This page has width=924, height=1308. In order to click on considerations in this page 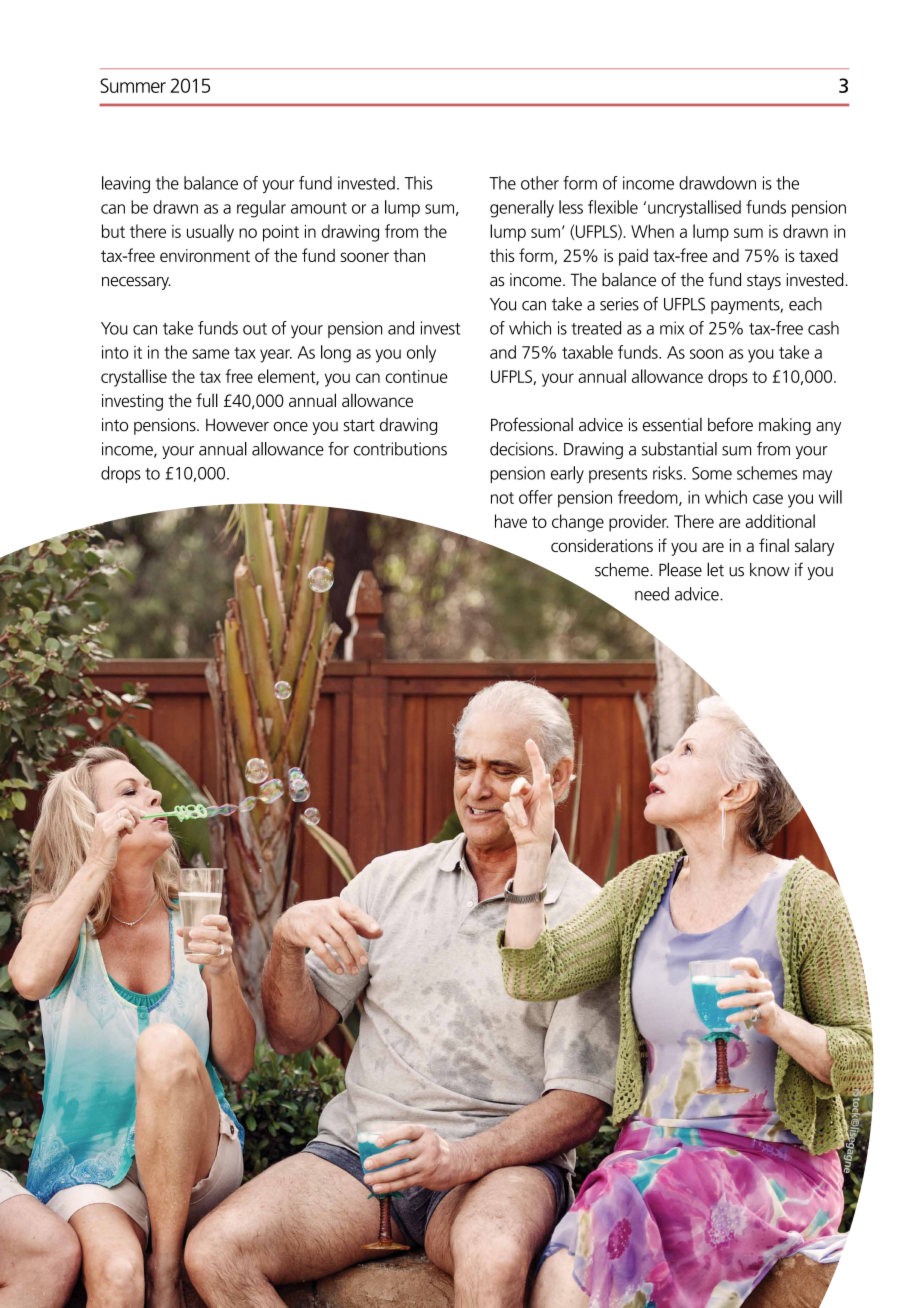, I will do `click(602, 545)`.
